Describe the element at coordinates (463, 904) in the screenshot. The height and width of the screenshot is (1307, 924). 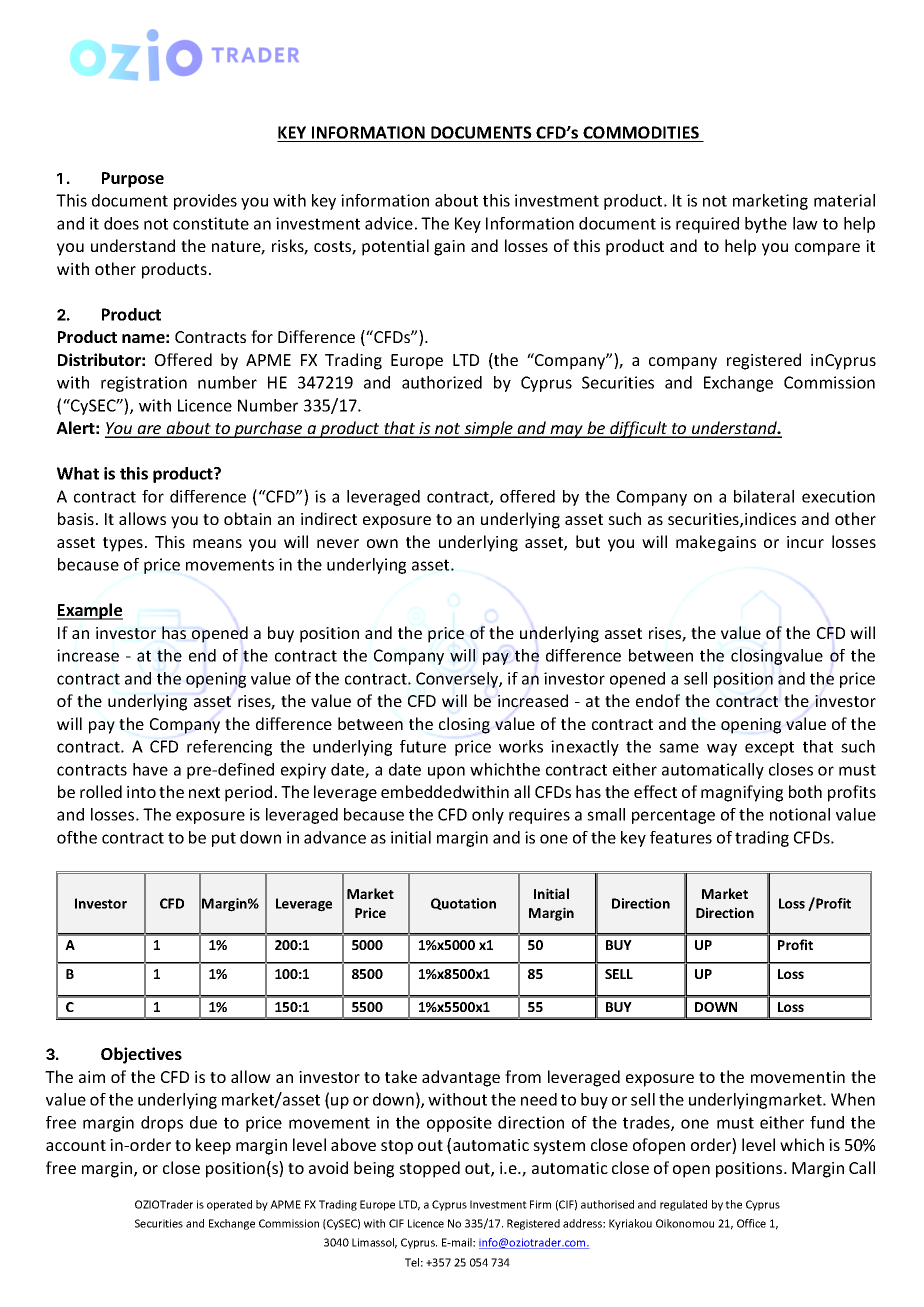
I see `Quotation` at that location.
